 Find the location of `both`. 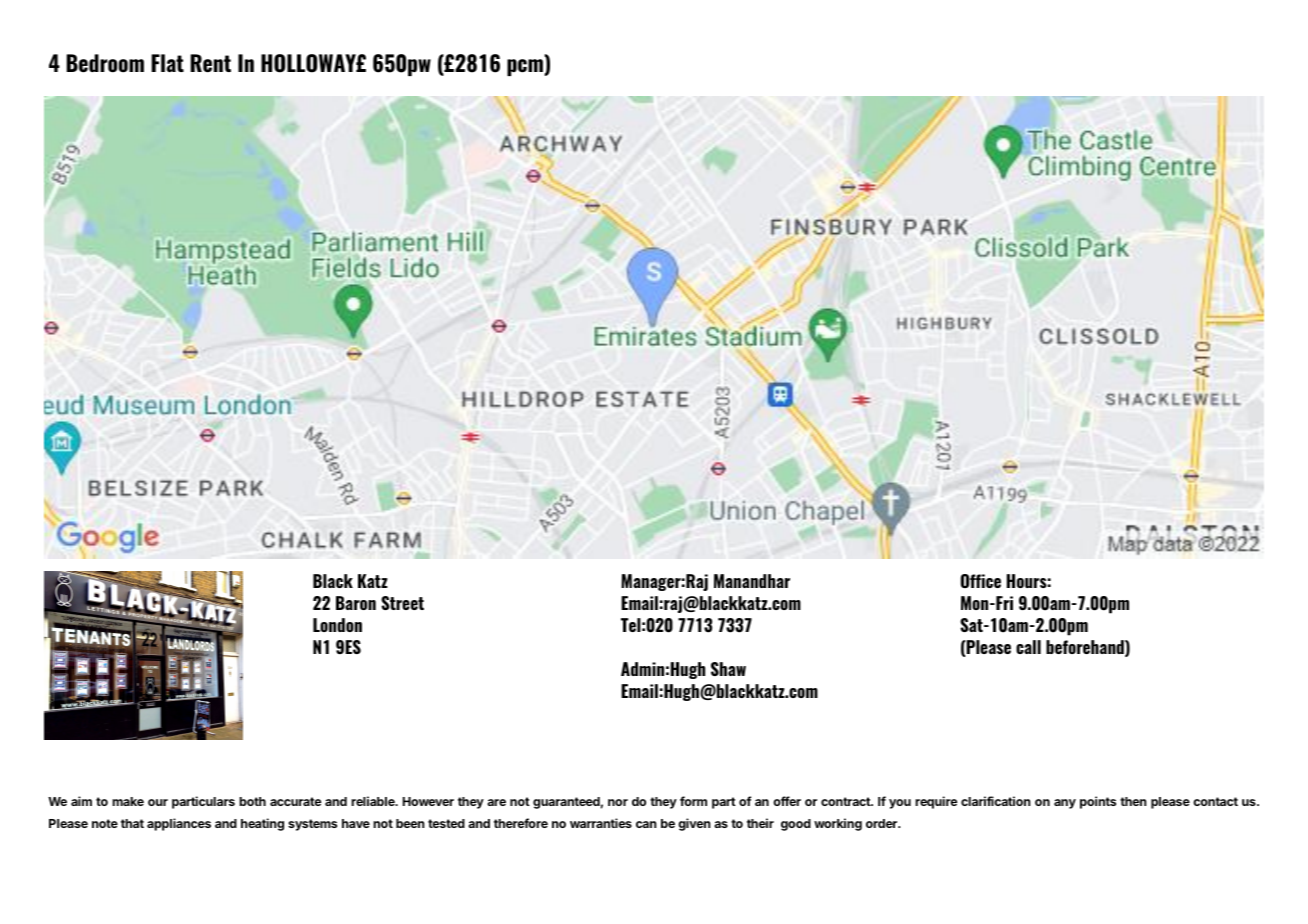

both is located at coordinates (252, 801).
